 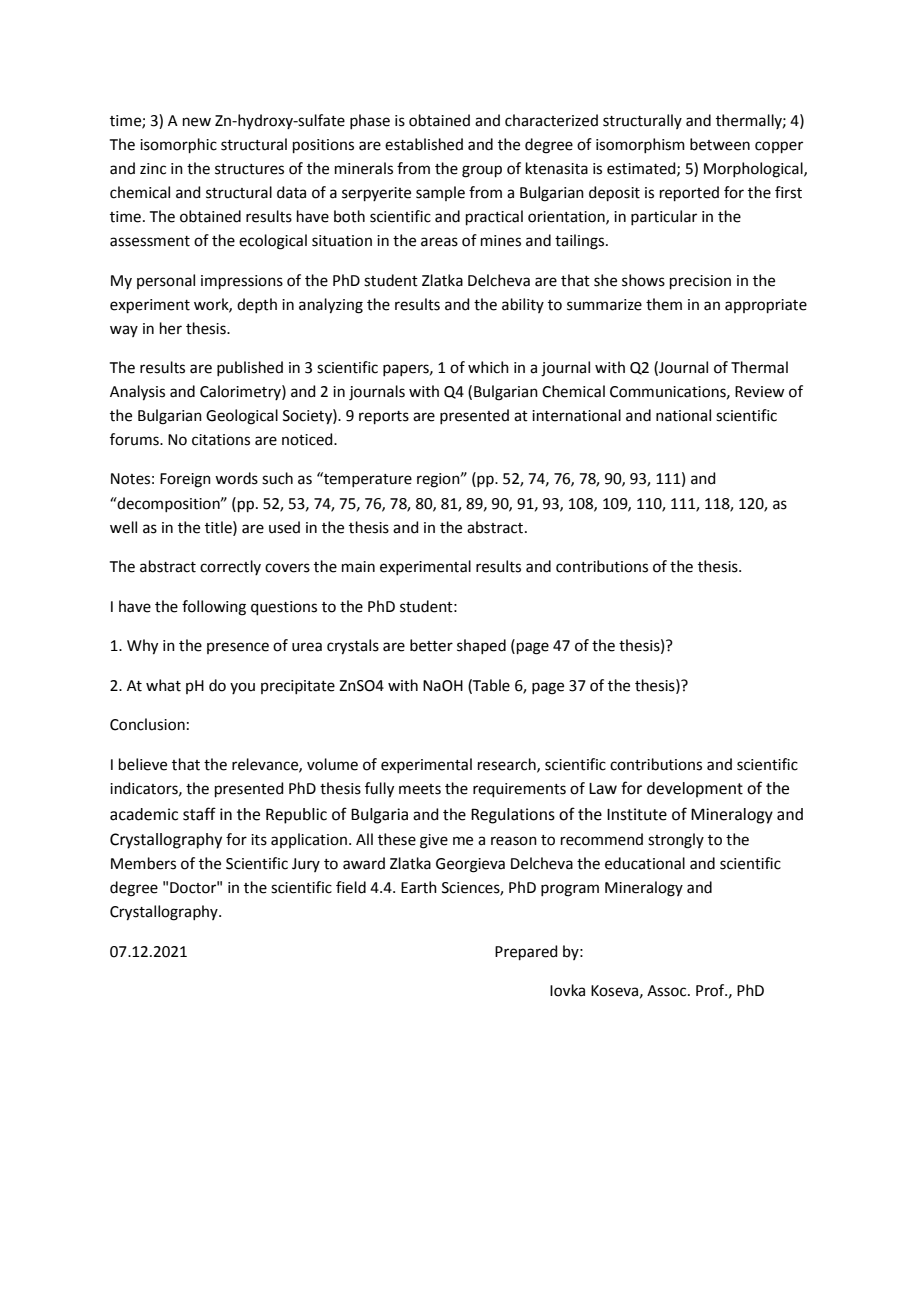 I want to click on established, so click(x=424, y=144).
